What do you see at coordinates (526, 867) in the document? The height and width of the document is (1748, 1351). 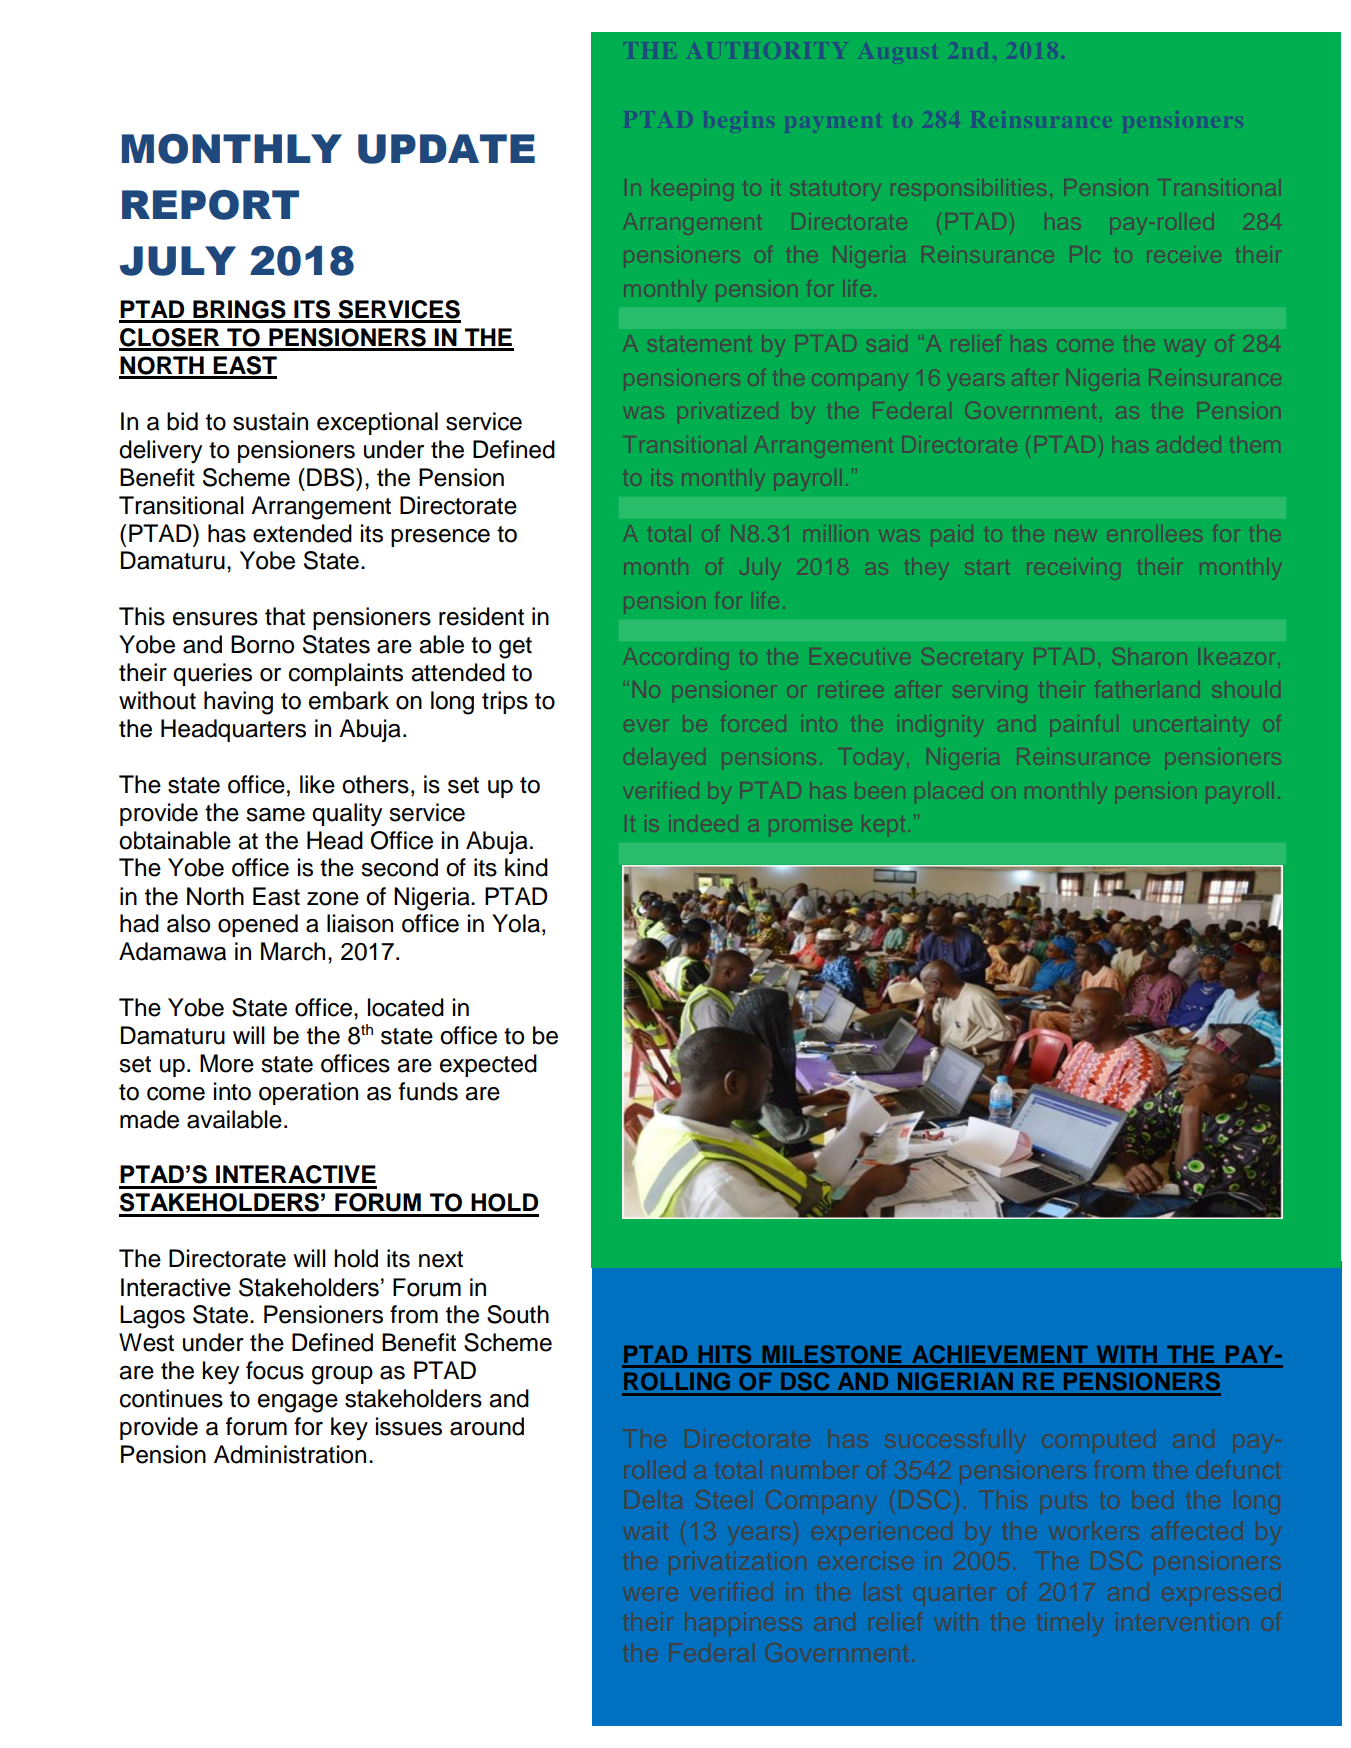 I see `kind` at bounding box center [526, 867].
